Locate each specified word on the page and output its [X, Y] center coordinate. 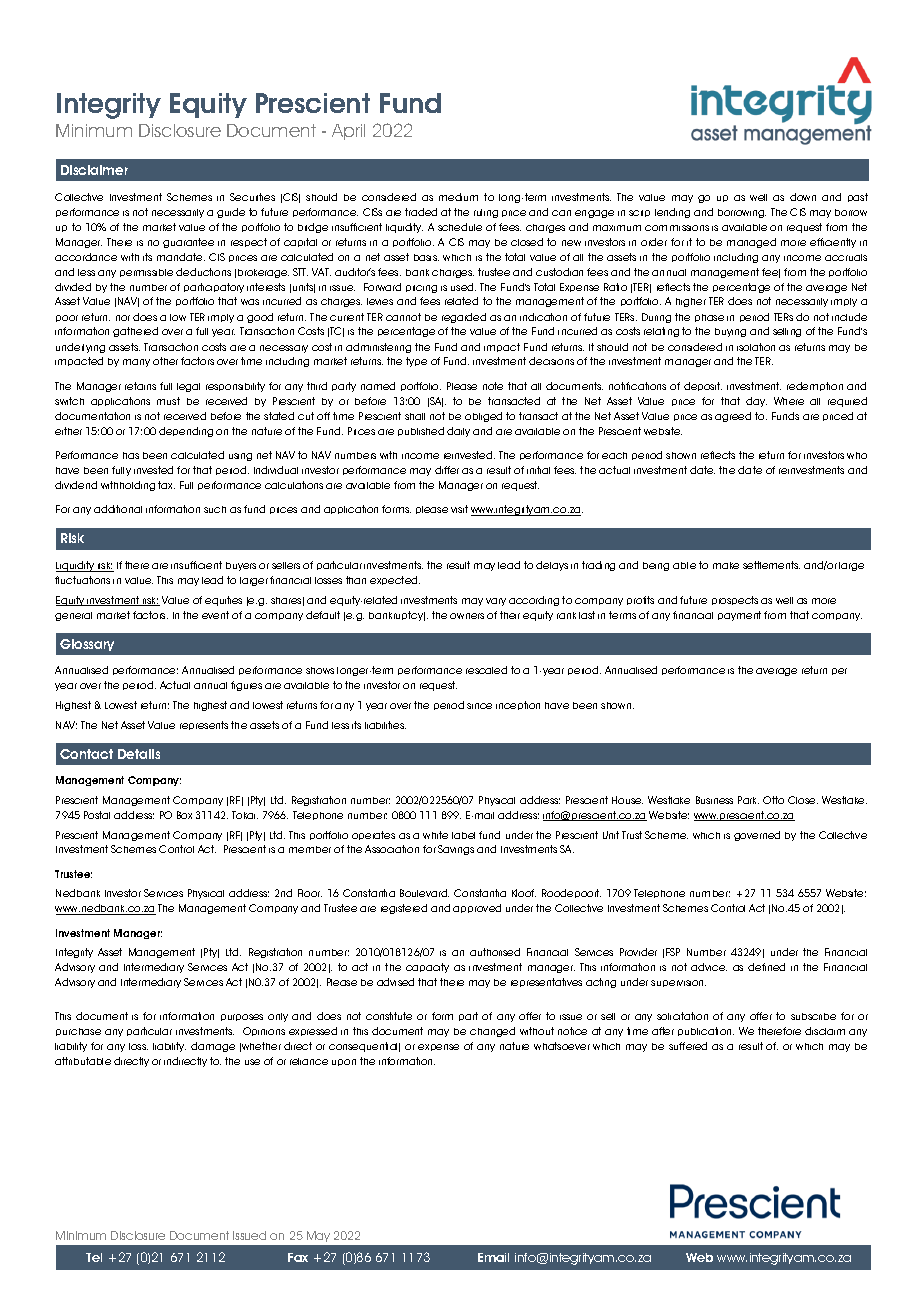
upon [344, 1062]
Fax [298, 1257]
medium [458, 197]
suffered [688, 1046]
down [803, 197]
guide [231, 213]
